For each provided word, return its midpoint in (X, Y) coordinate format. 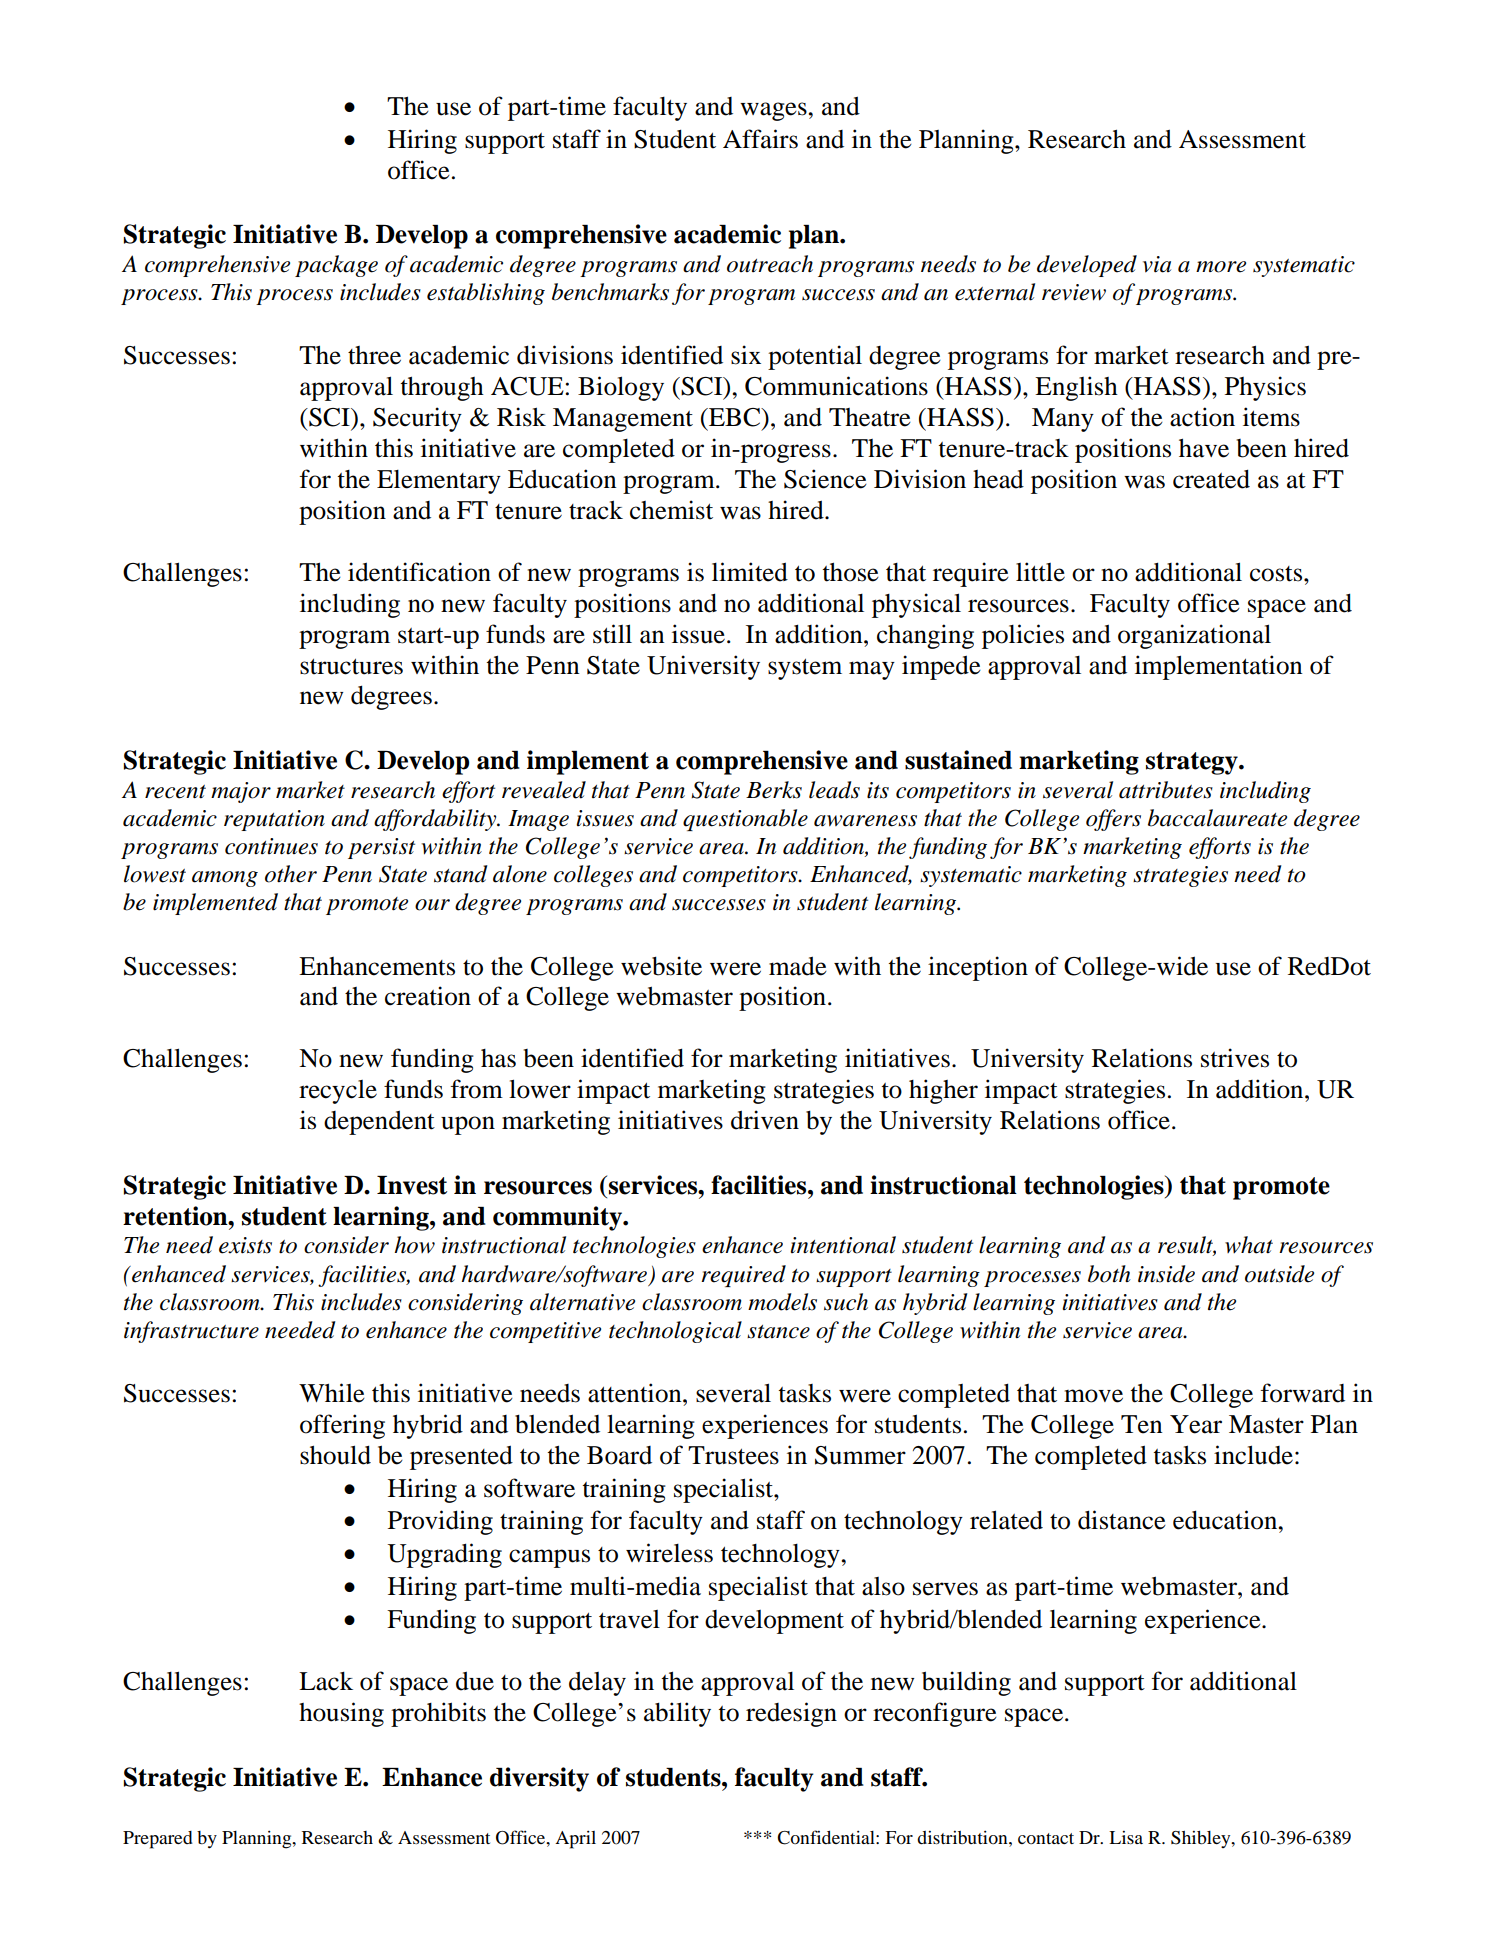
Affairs (760, 139)
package (336, 266)
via (1157, 264)
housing (341, 1714)
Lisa (1126, 1837)
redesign (791, 1714)
